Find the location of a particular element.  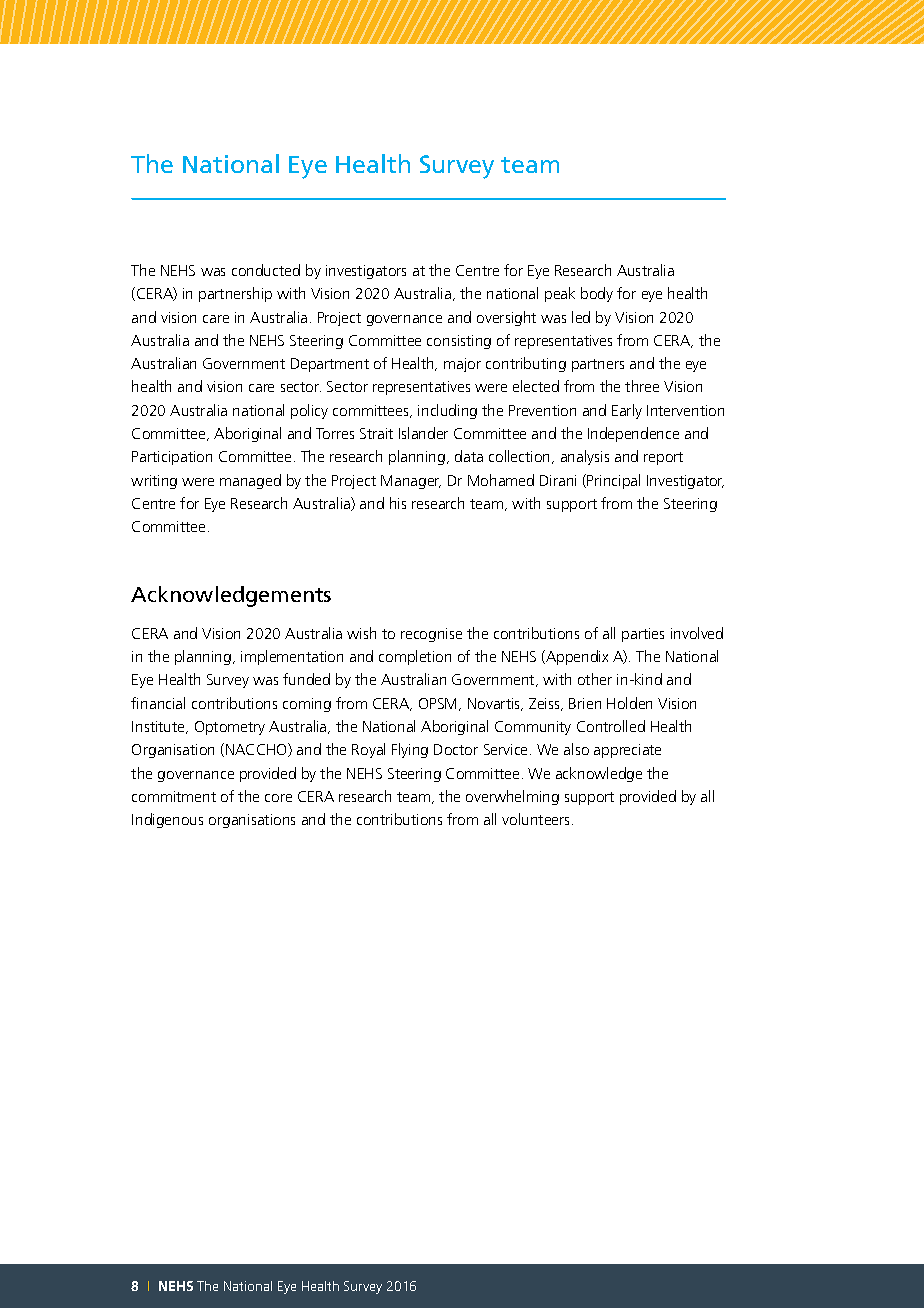

commitment is located at coordinates (174, 796).
